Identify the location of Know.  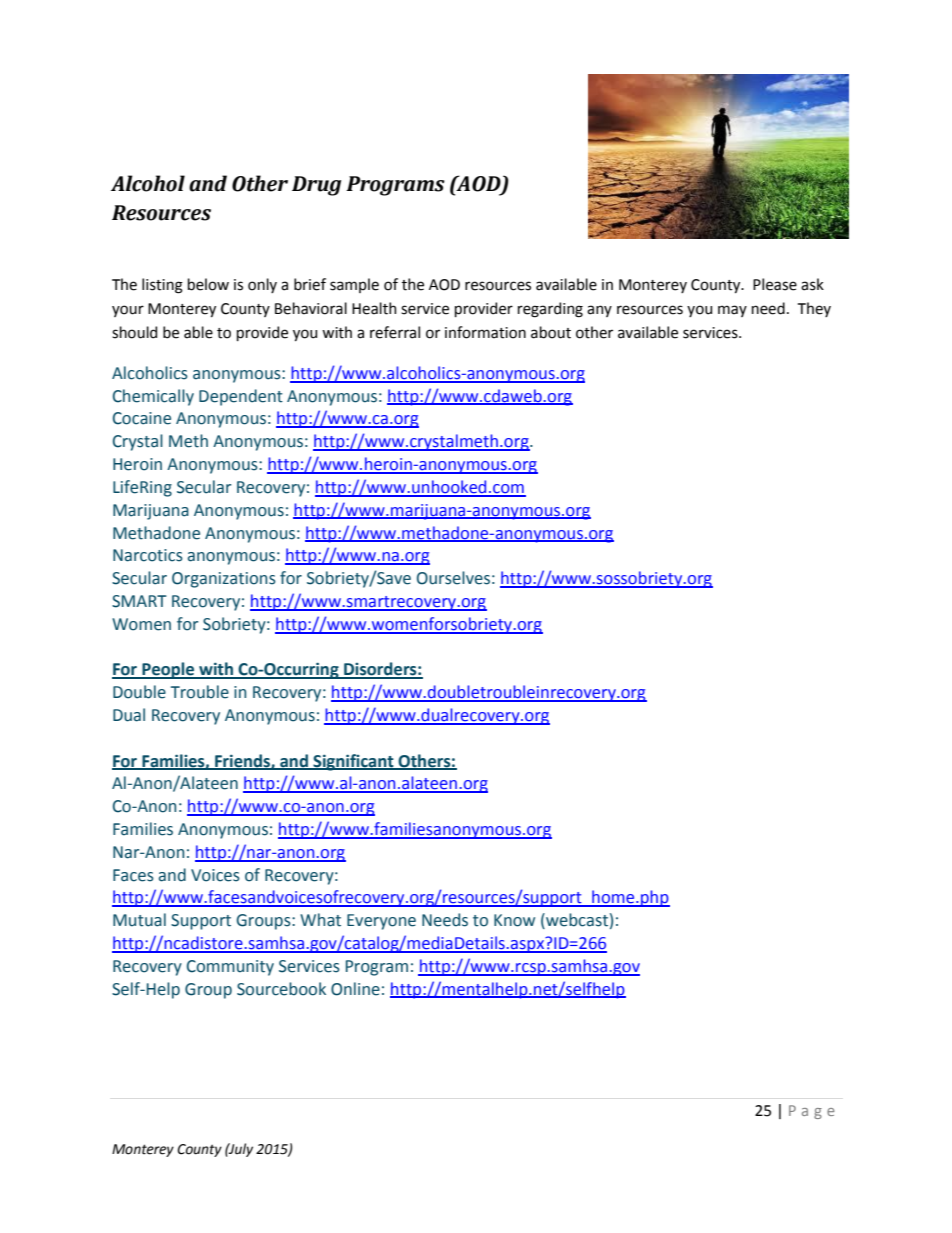
(514, 920).
